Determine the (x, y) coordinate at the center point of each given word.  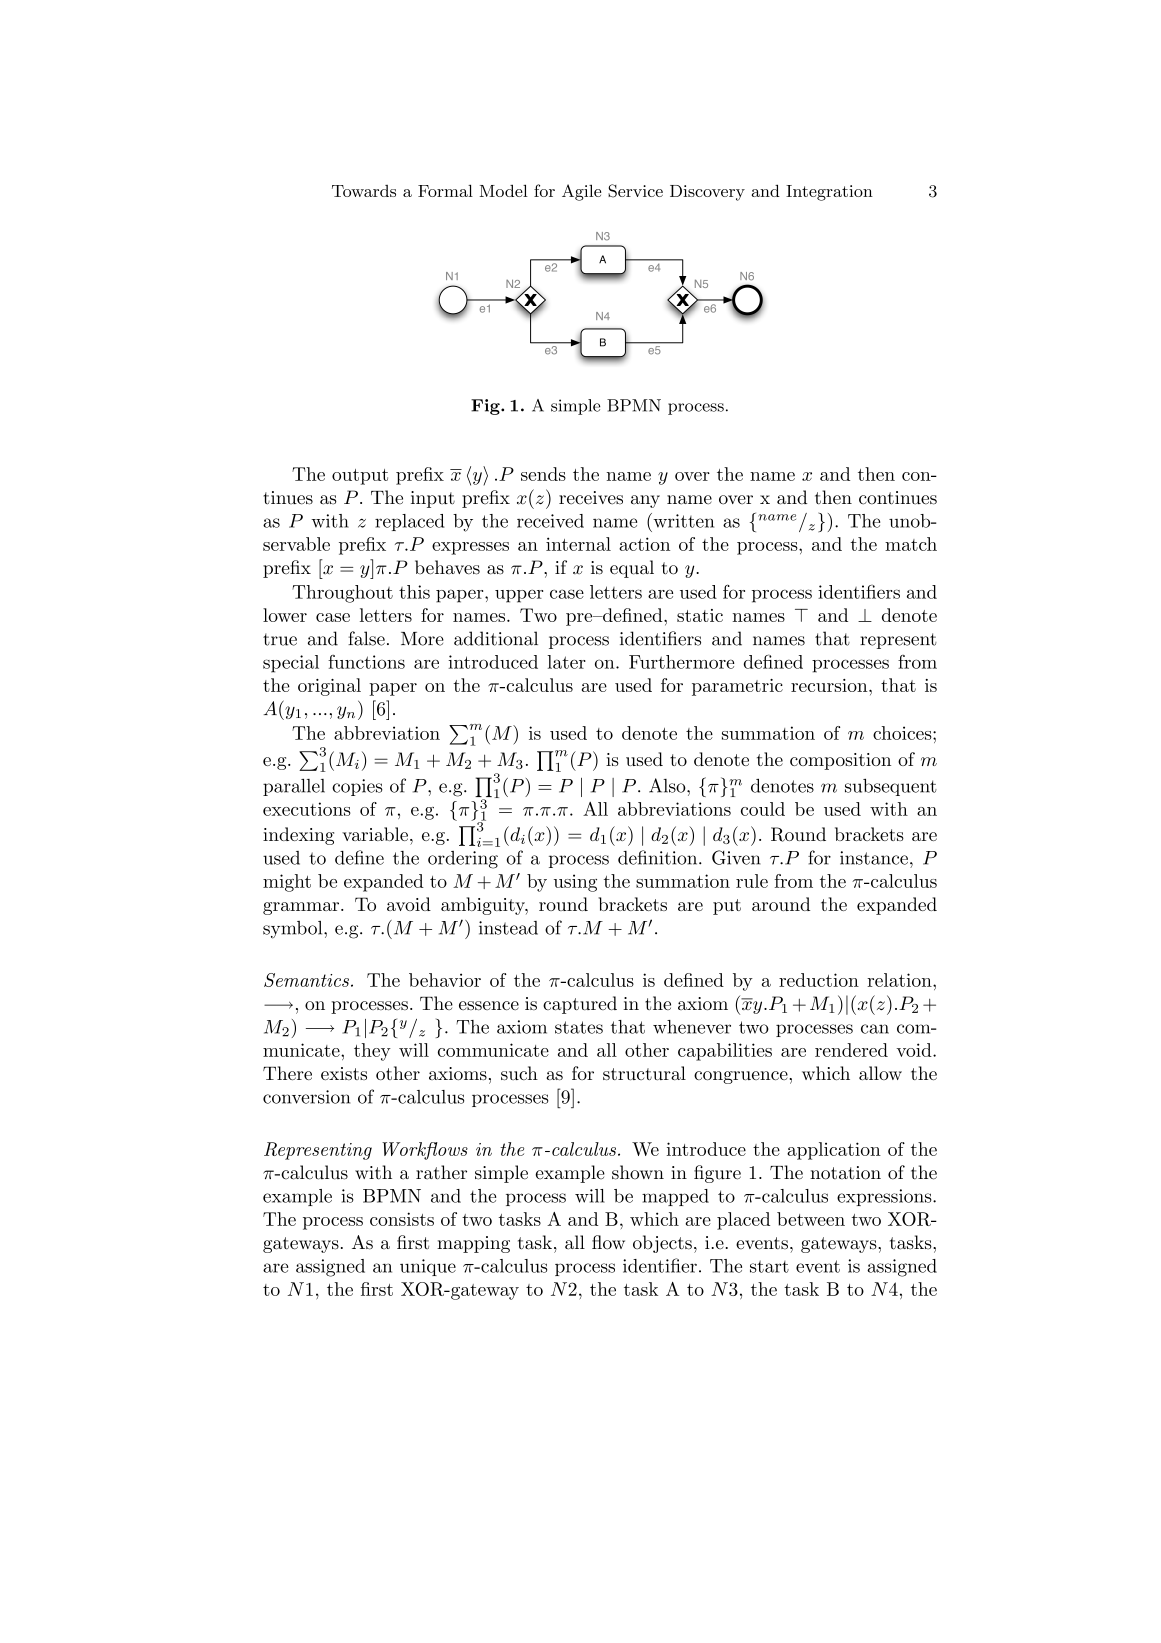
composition (840, 761)
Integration (829, 193)
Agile (582, 192)
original (329, 687)
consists (402, 1219)
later (566, 662)
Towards (364, 191)
